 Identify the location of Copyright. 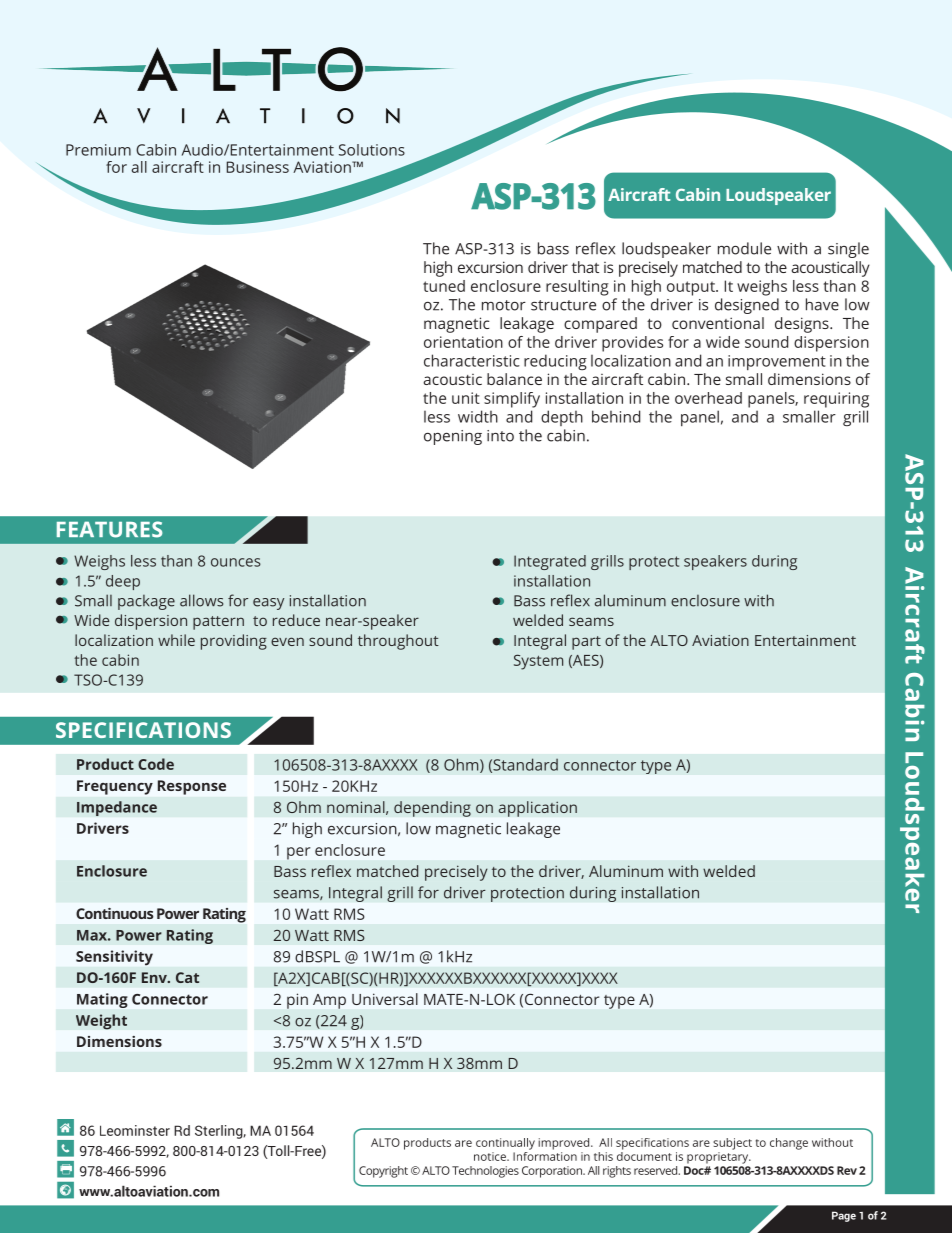
(383, 1172).
